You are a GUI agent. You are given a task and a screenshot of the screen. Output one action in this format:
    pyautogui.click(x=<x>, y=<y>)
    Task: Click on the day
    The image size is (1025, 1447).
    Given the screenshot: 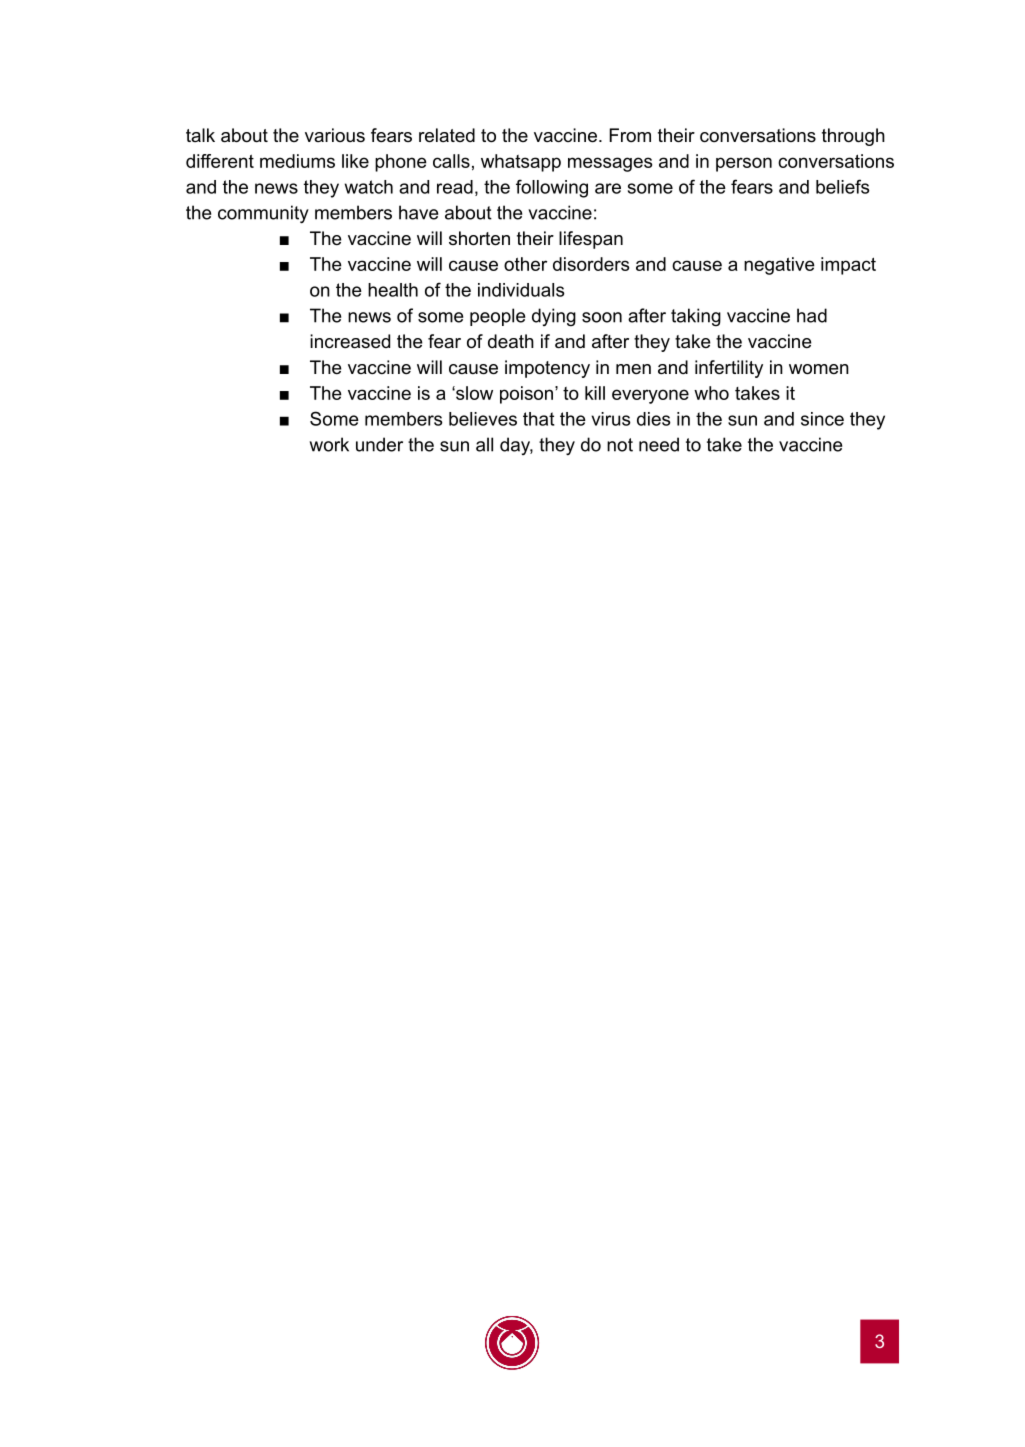 What is the action you would take?
    pyautogui.click(x=516, y=446)
